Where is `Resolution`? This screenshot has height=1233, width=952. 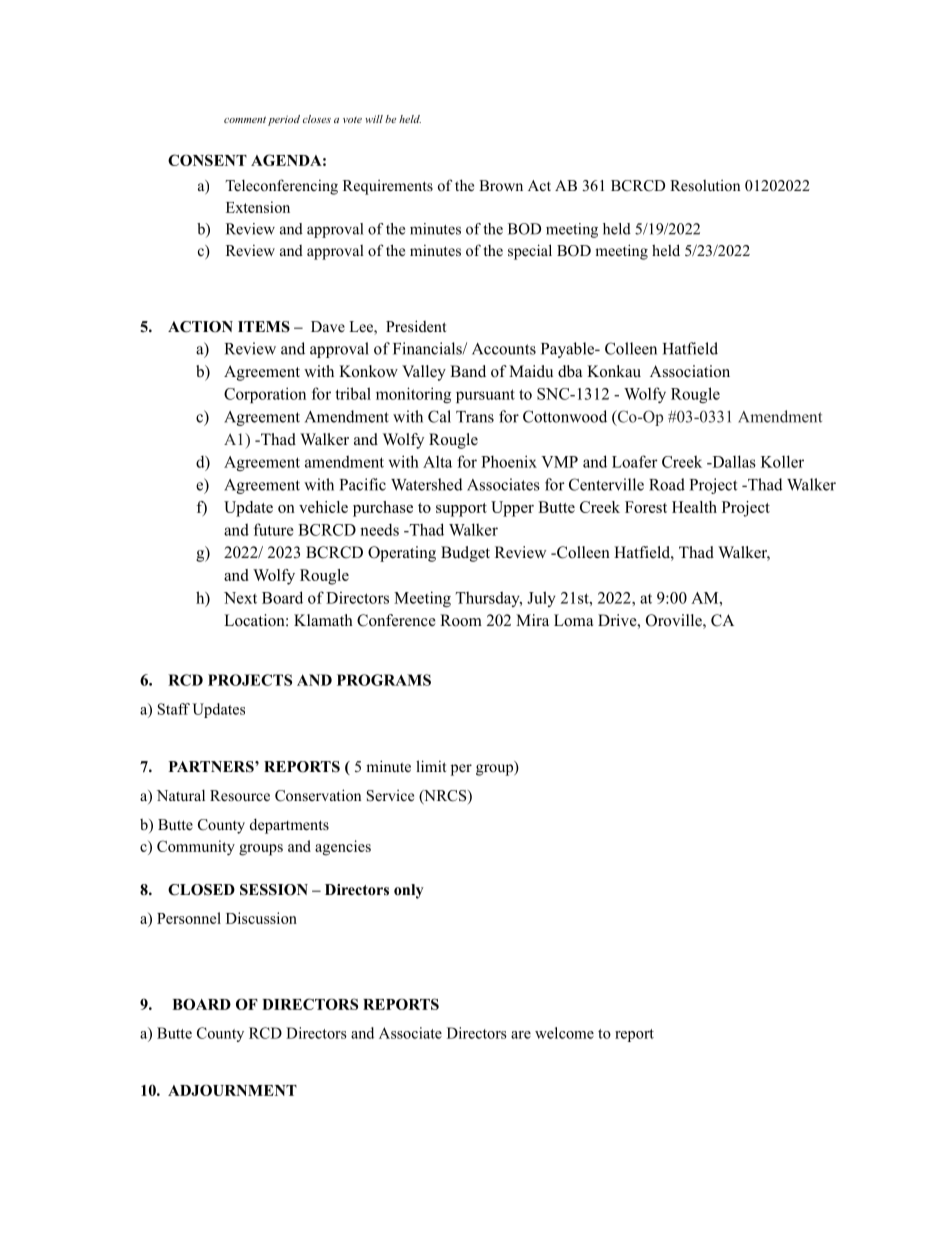
Resolution is located at coordinates (705, 185).
